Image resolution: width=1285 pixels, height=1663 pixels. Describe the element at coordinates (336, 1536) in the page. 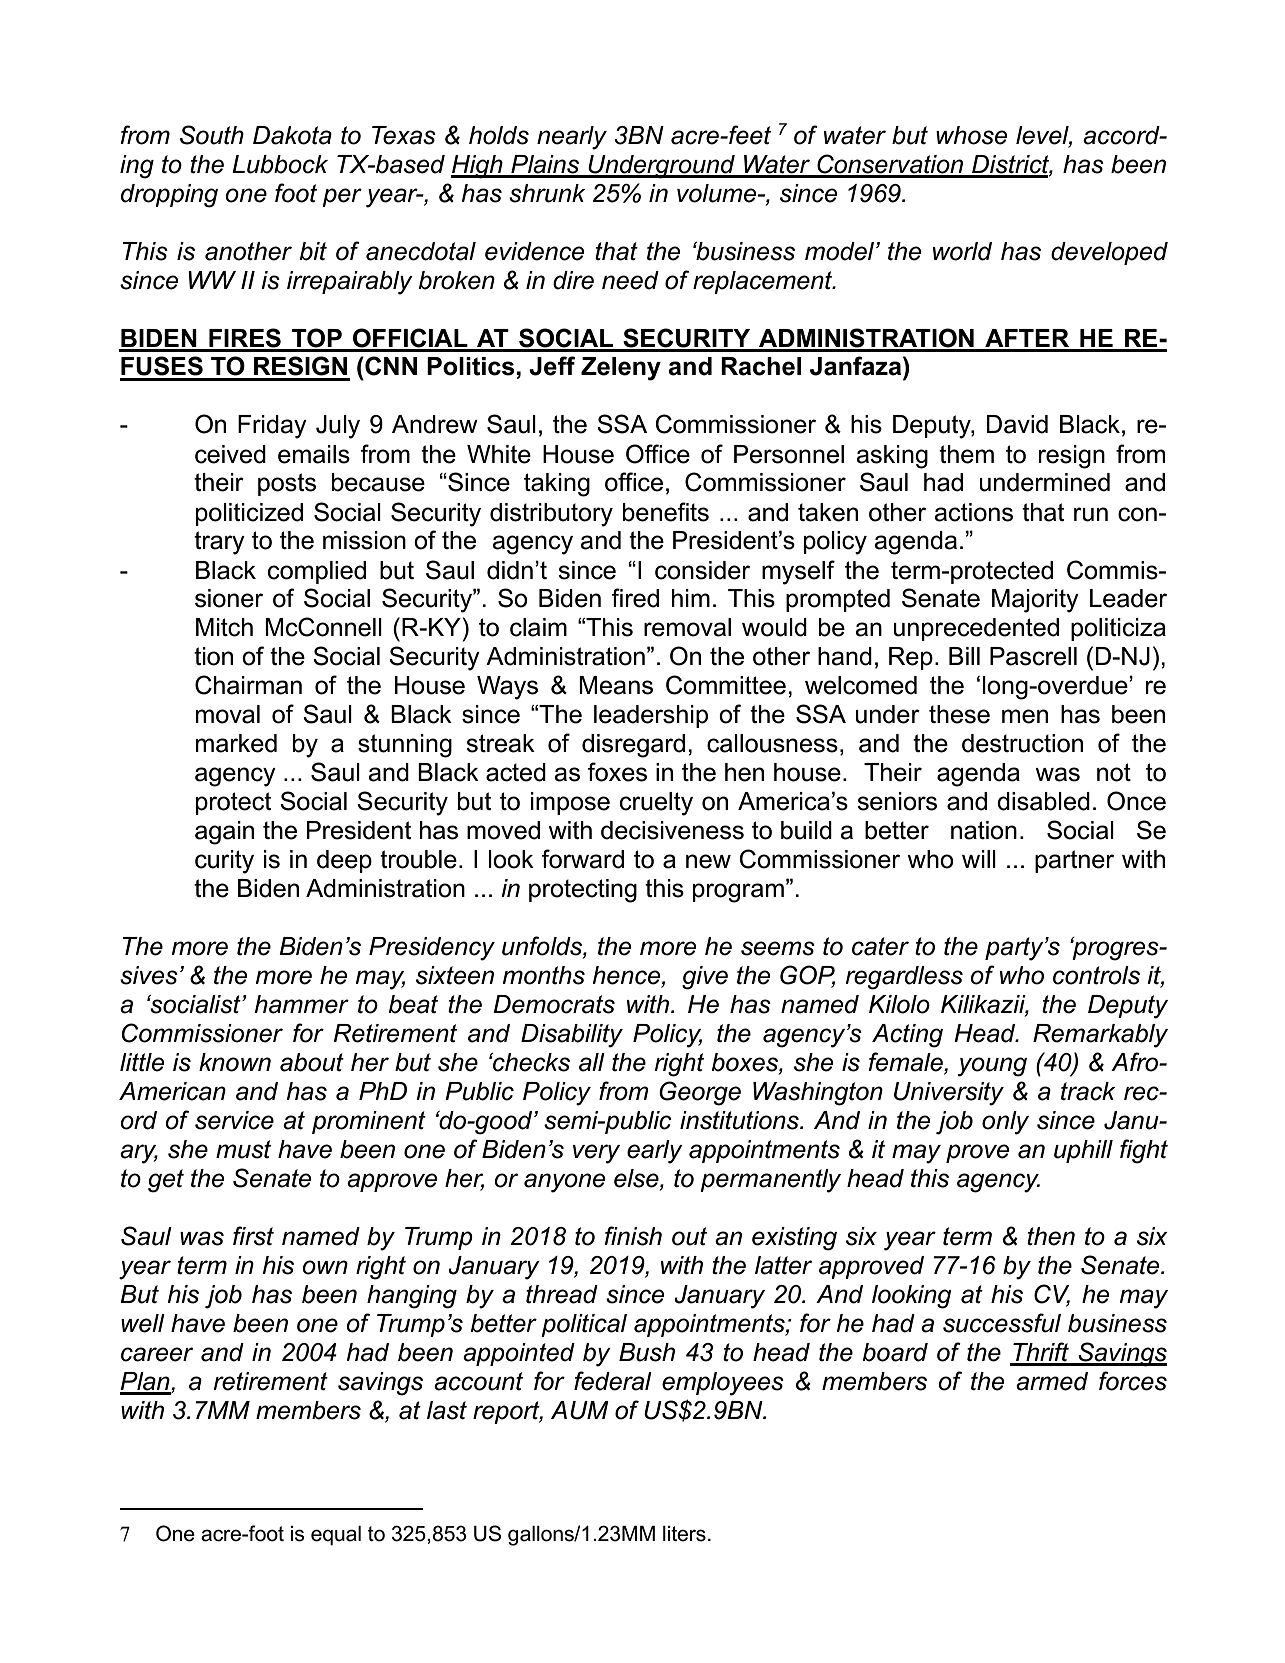

I see `equal` at that location.
